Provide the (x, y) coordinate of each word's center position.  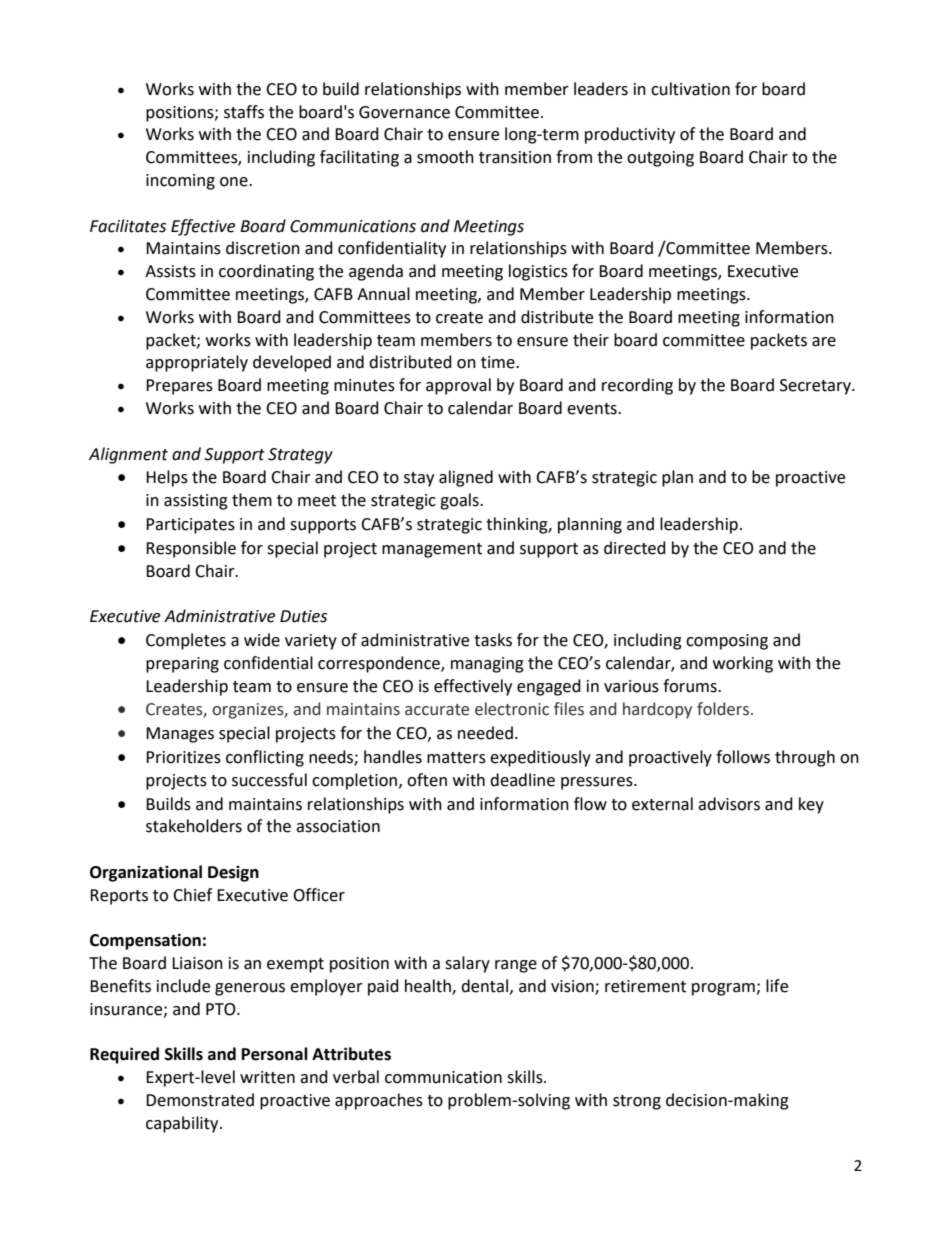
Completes (186, 641)
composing (727, 642)
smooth (445, 157)
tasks (493, 640)
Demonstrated (200, 1100)
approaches (379, 1101)
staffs (244, 112)
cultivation (690, 89)
